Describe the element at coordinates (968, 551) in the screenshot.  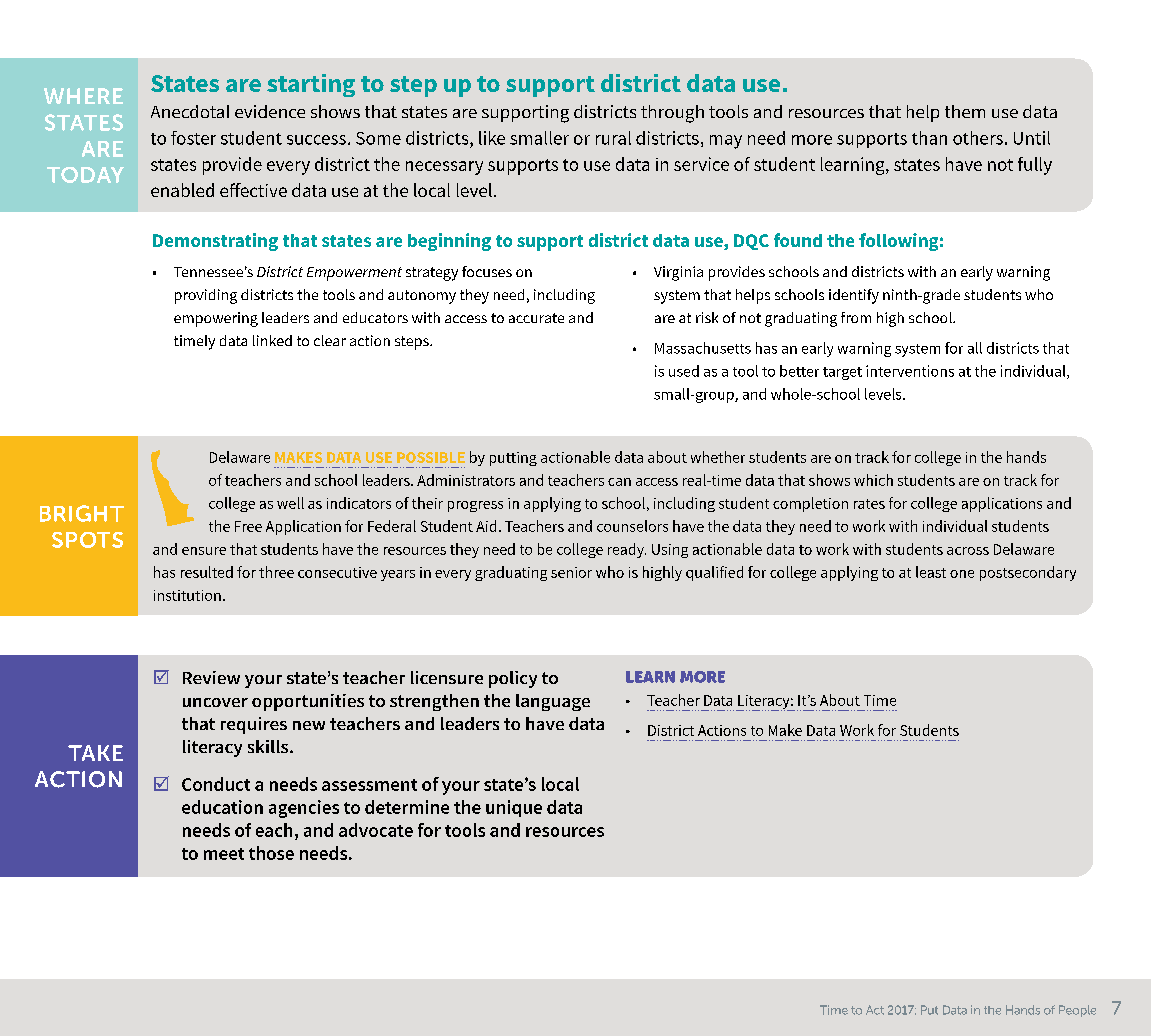
I see `across` at that location.
